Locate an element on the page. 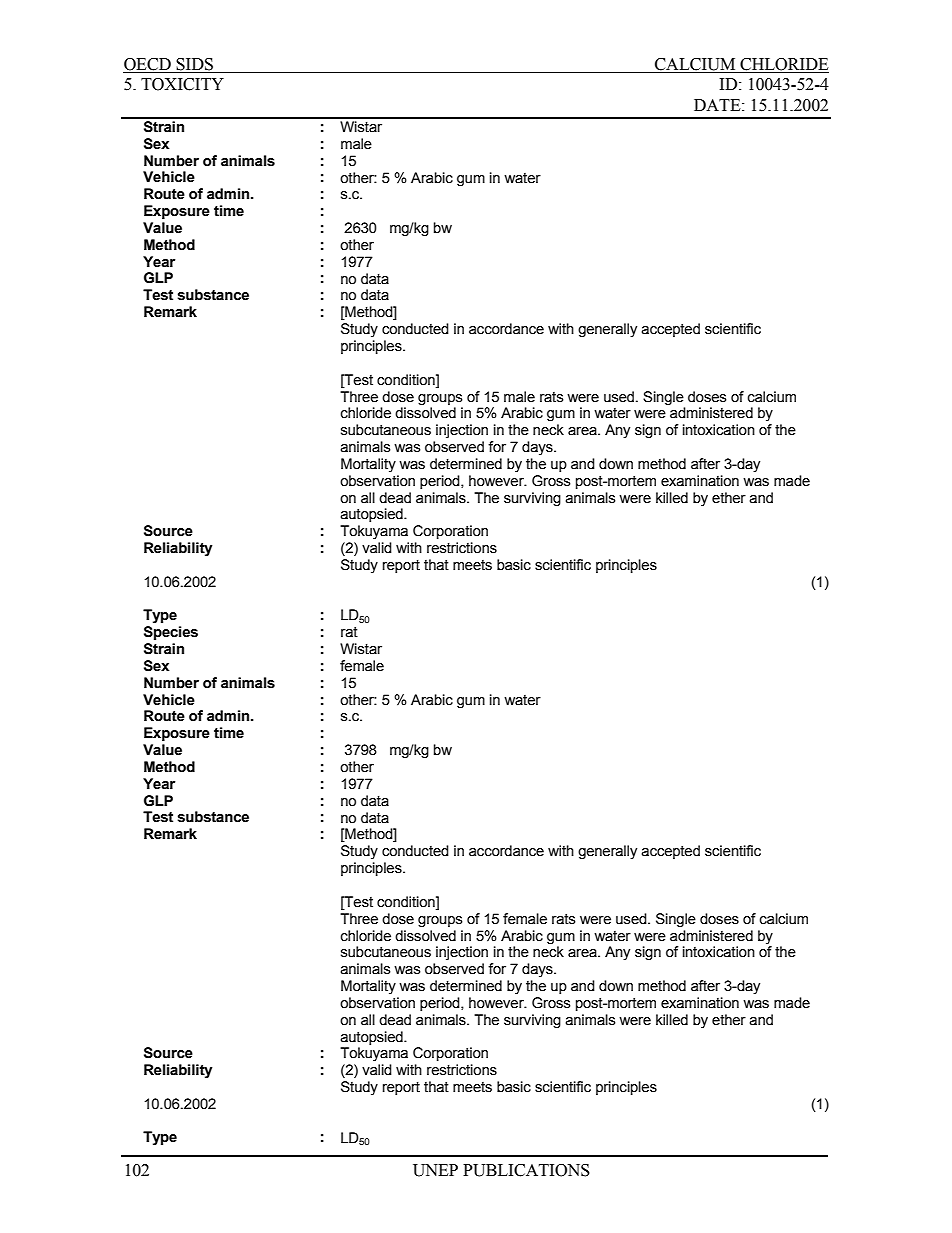 This image has height=1233, width=952. TOXICITY is located at coordinates (182, 84).
